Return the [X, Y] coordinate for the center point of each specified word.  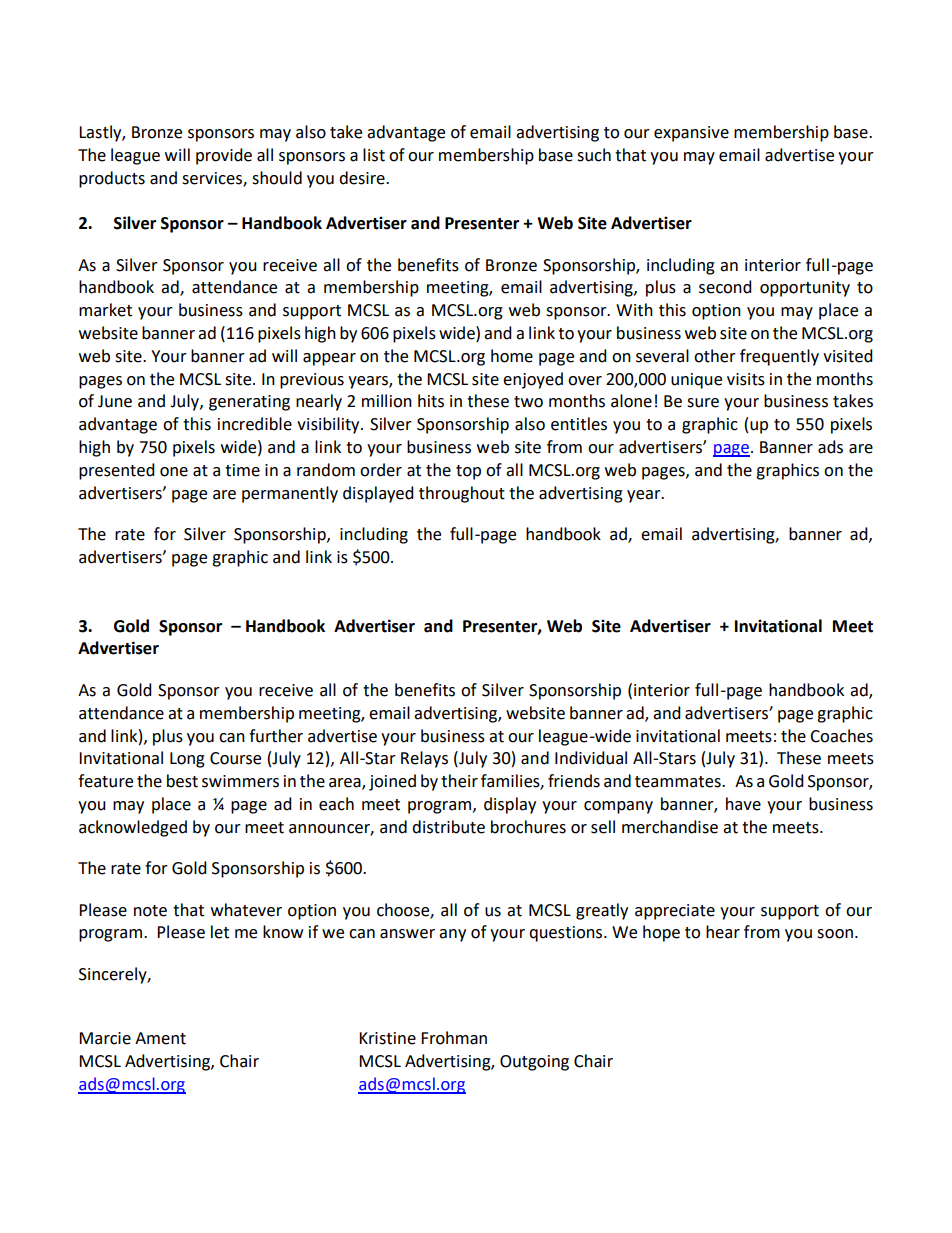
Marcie [105, 1038]
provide [224, 156]
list [374, 155]
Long [187, 760]
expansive [691, 134]
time [242, 470]
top [468, 472]
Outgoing [534, 1063]
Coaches [841, 736]
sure [703, 403]
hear [723, 932]
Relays [424, 759]
